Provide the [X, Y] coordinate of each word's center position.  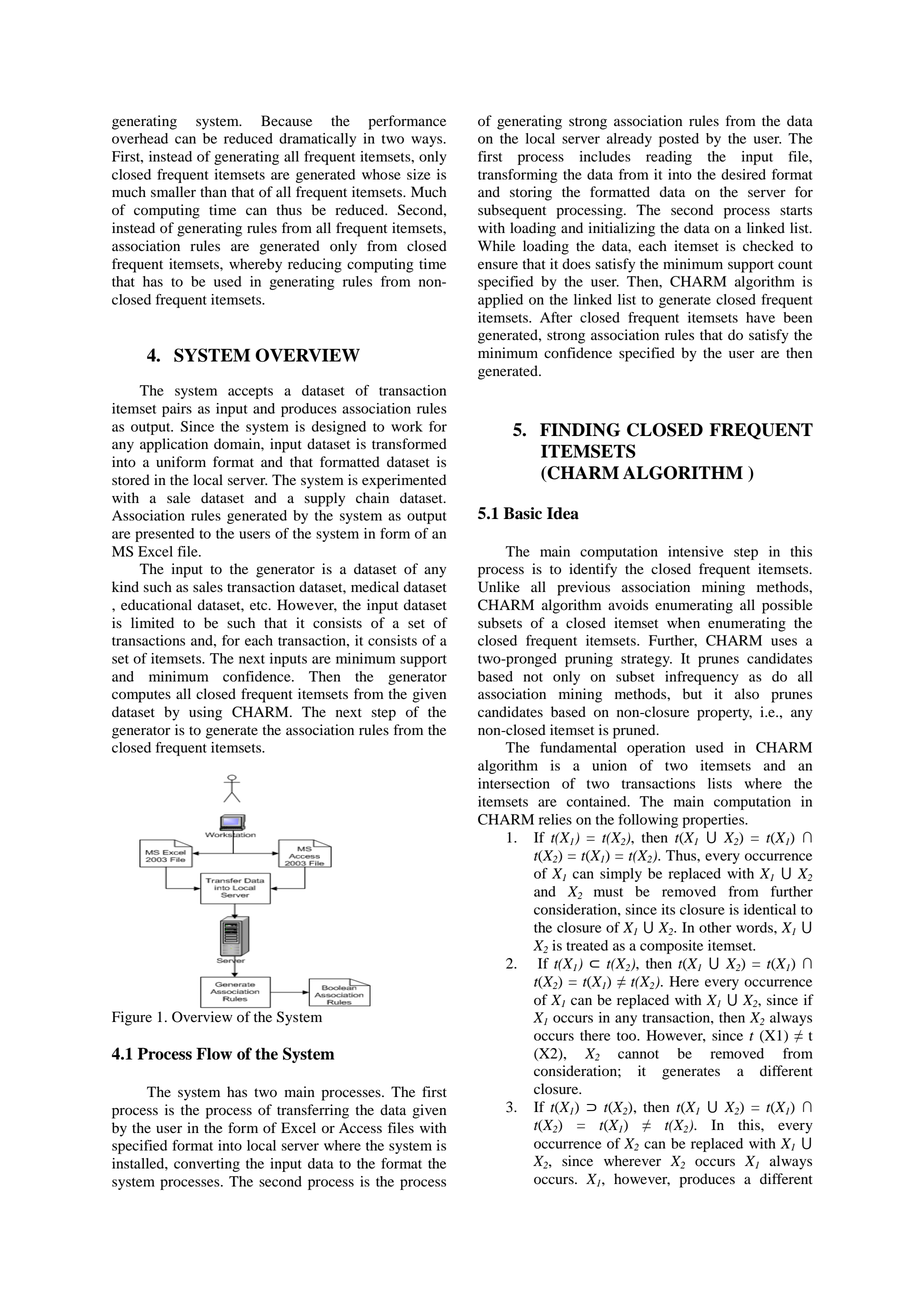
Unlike [499, 587]
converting [207, 1165]
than [213, 191]
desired [743, 174]
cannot [638, 1054]
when [683, 622]
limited [152, 622]
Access [360, 1128]
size [419, 174]
